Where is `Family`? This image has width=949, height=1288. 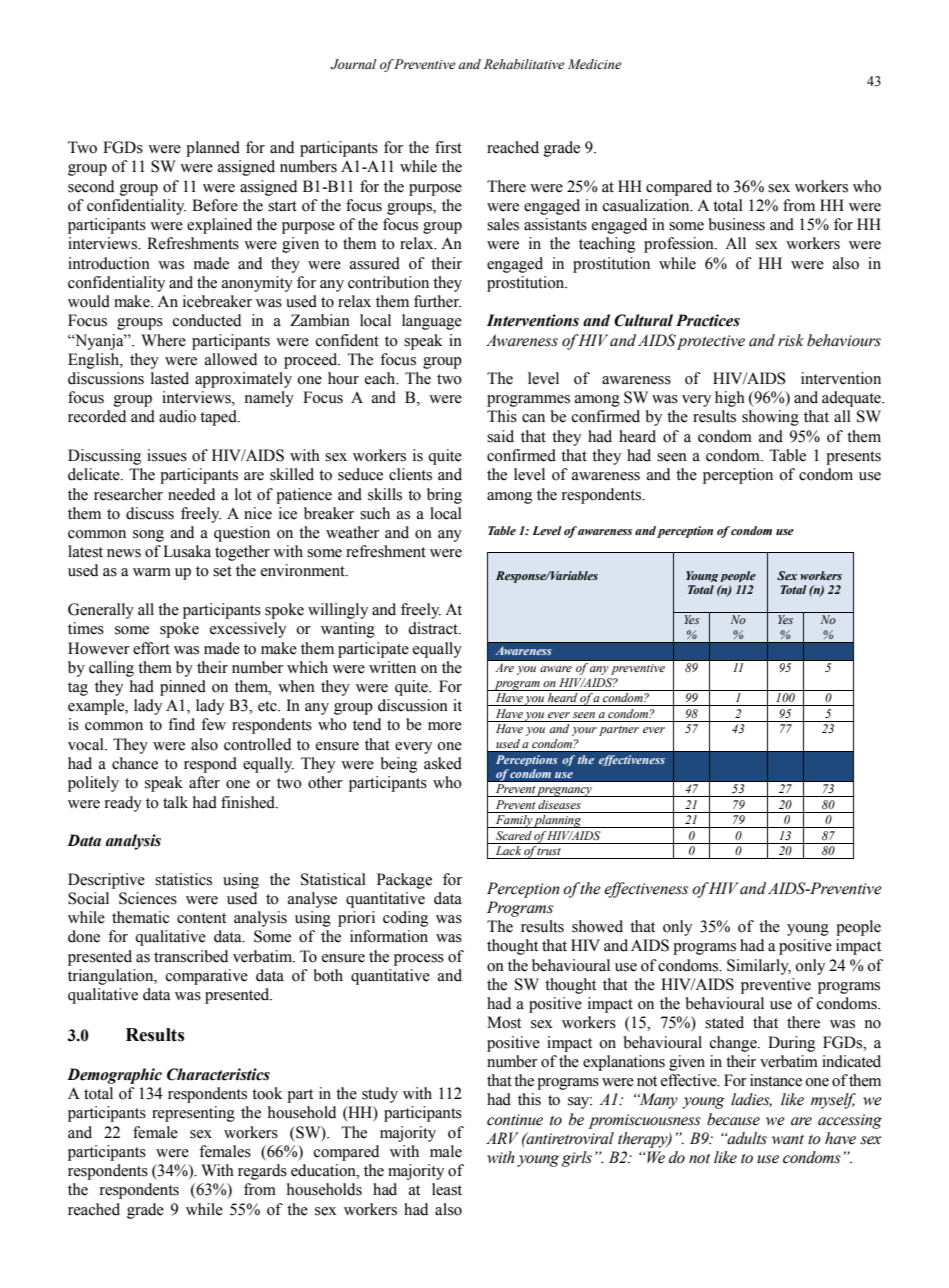 Family is located at coordinates (513, 821).
